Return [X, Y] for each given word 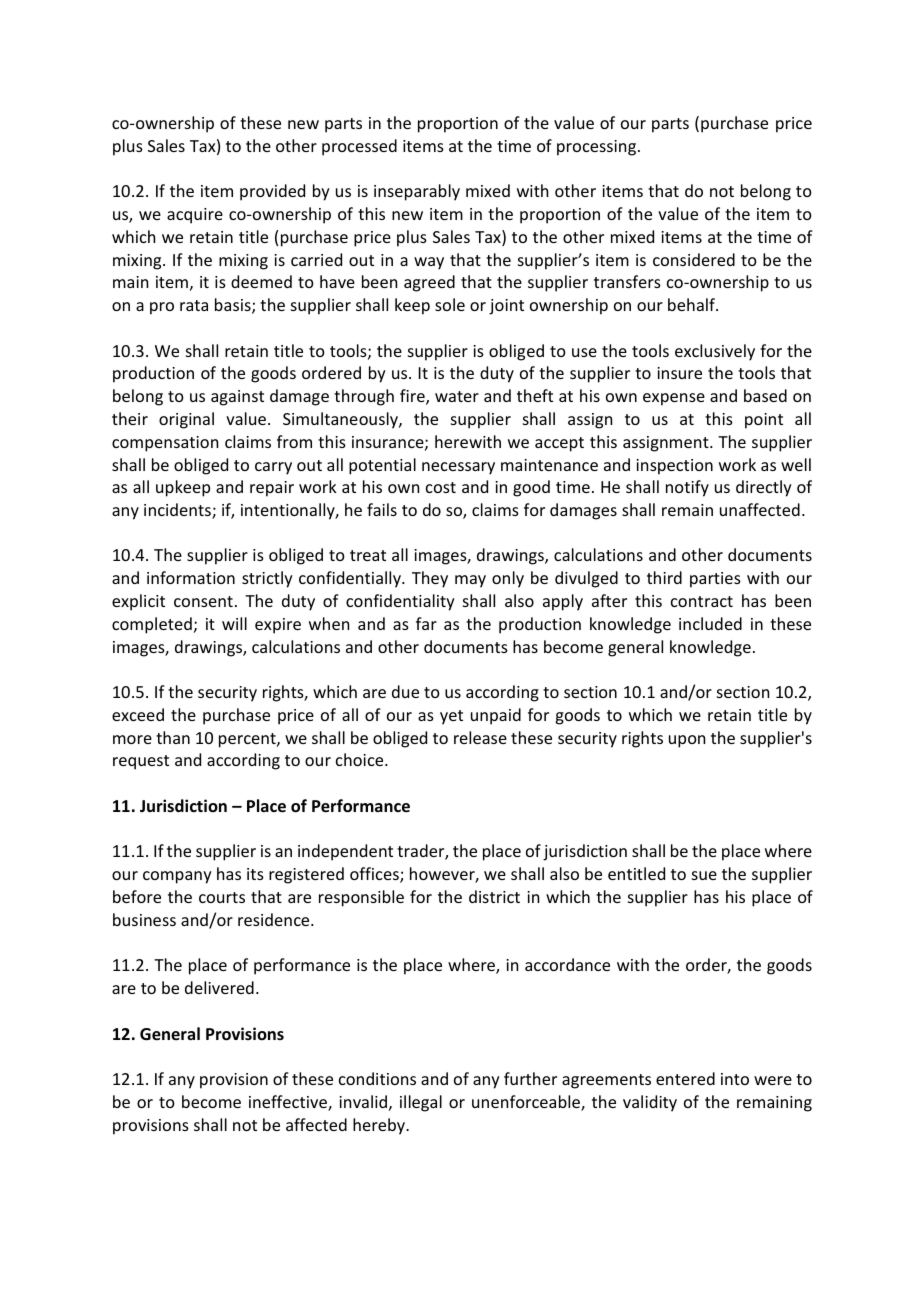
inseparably [417, 192]
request [141, 762]
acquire [195, 216]
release [480, 737]
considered [694, 259]
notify [687, 488]
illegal [421, 1103]
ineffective [289, 1103]
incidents [178, 511]
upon [687, 741]
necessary [458, 468]
